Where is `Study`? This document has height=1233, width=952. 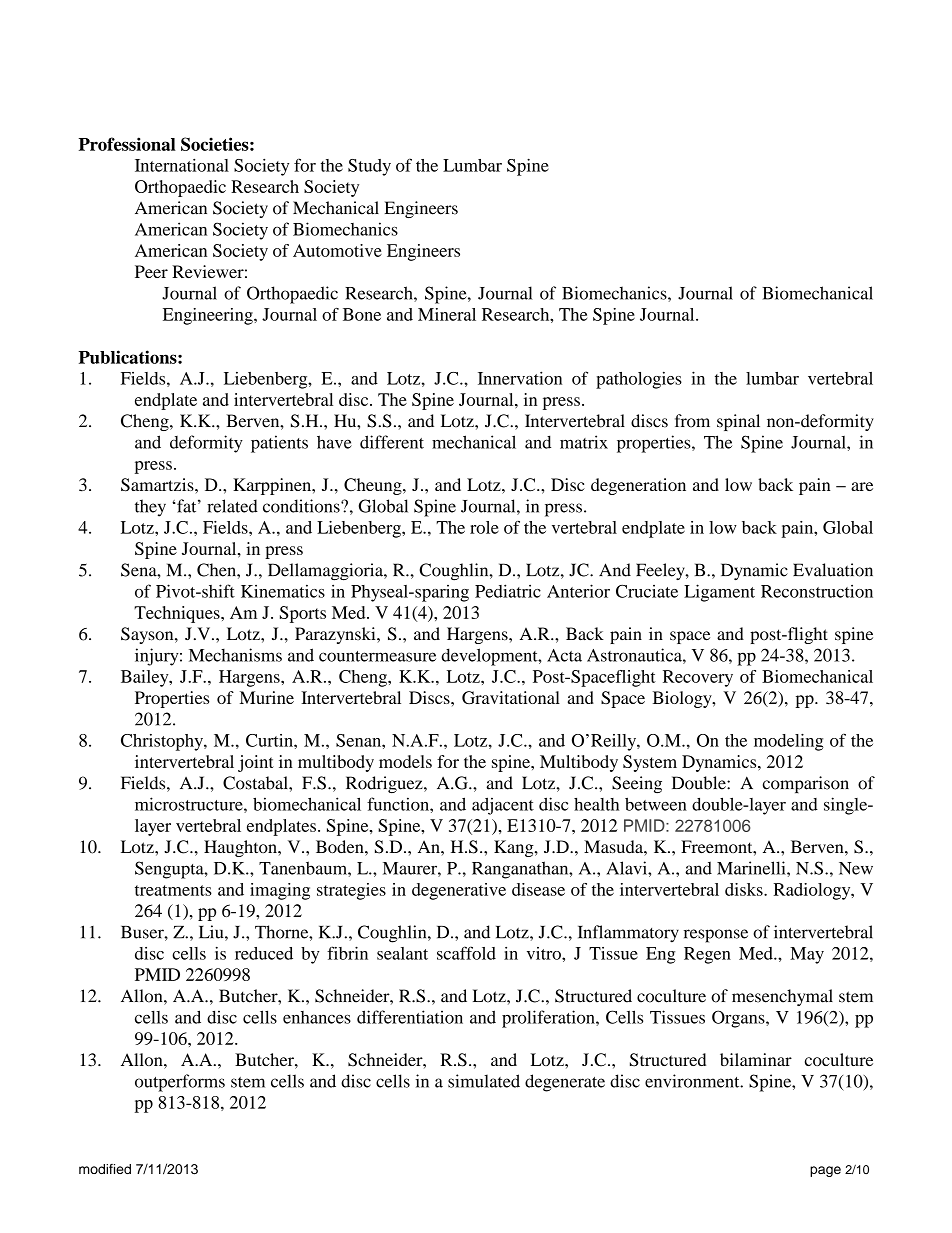 Study is located at coordinates (369, 167).
